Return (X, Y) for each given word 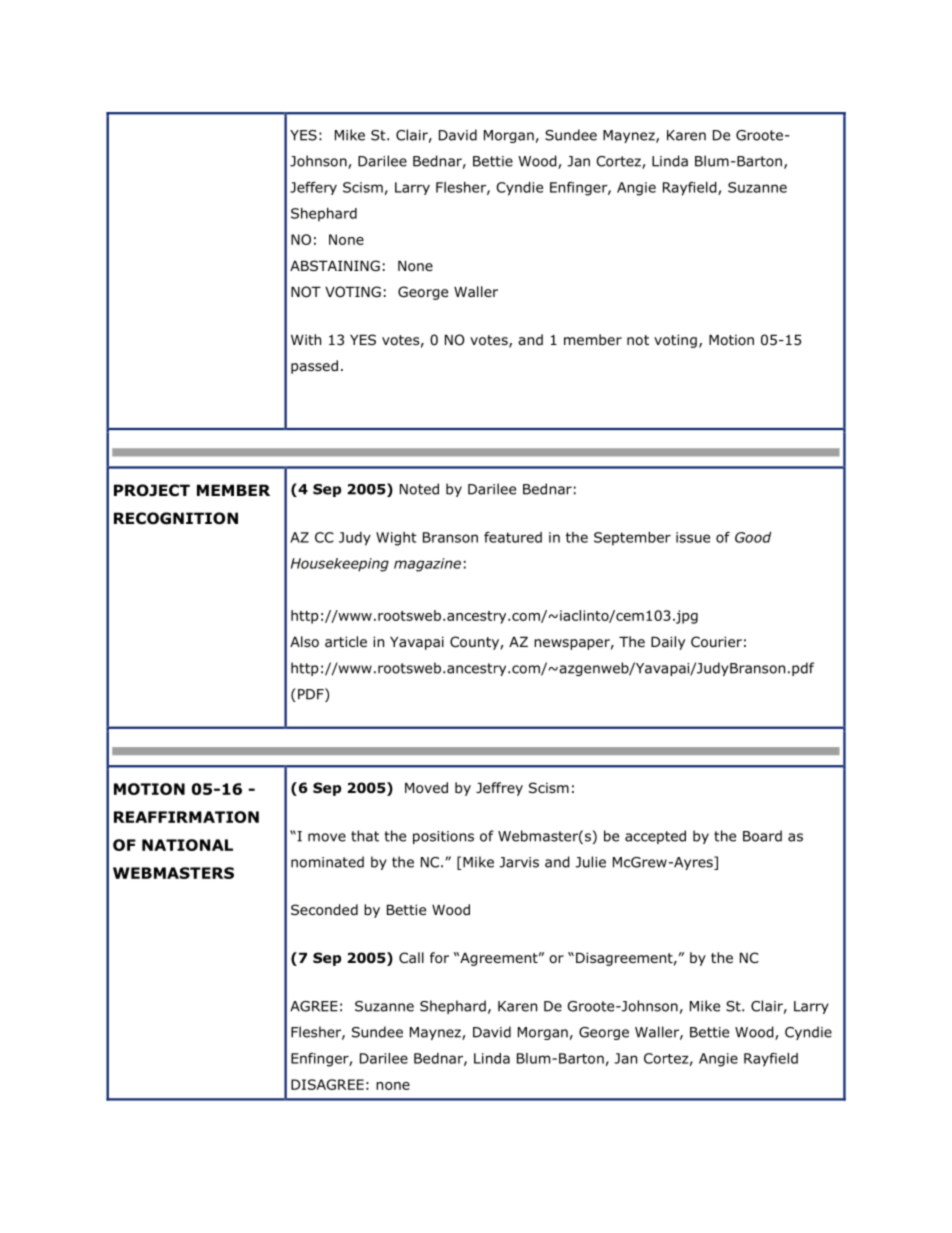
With (306, 339)
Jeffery (313, 188)
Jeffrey (499, 789)
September (632, 539)
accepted (655, 837)
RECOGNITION (176, 518)
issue (693, 537)
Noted (419, 489)
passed (314, 367)
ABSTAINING (335, 265)
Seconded (324, 910)
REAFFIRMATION (186, 817)
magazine (427, 565)
